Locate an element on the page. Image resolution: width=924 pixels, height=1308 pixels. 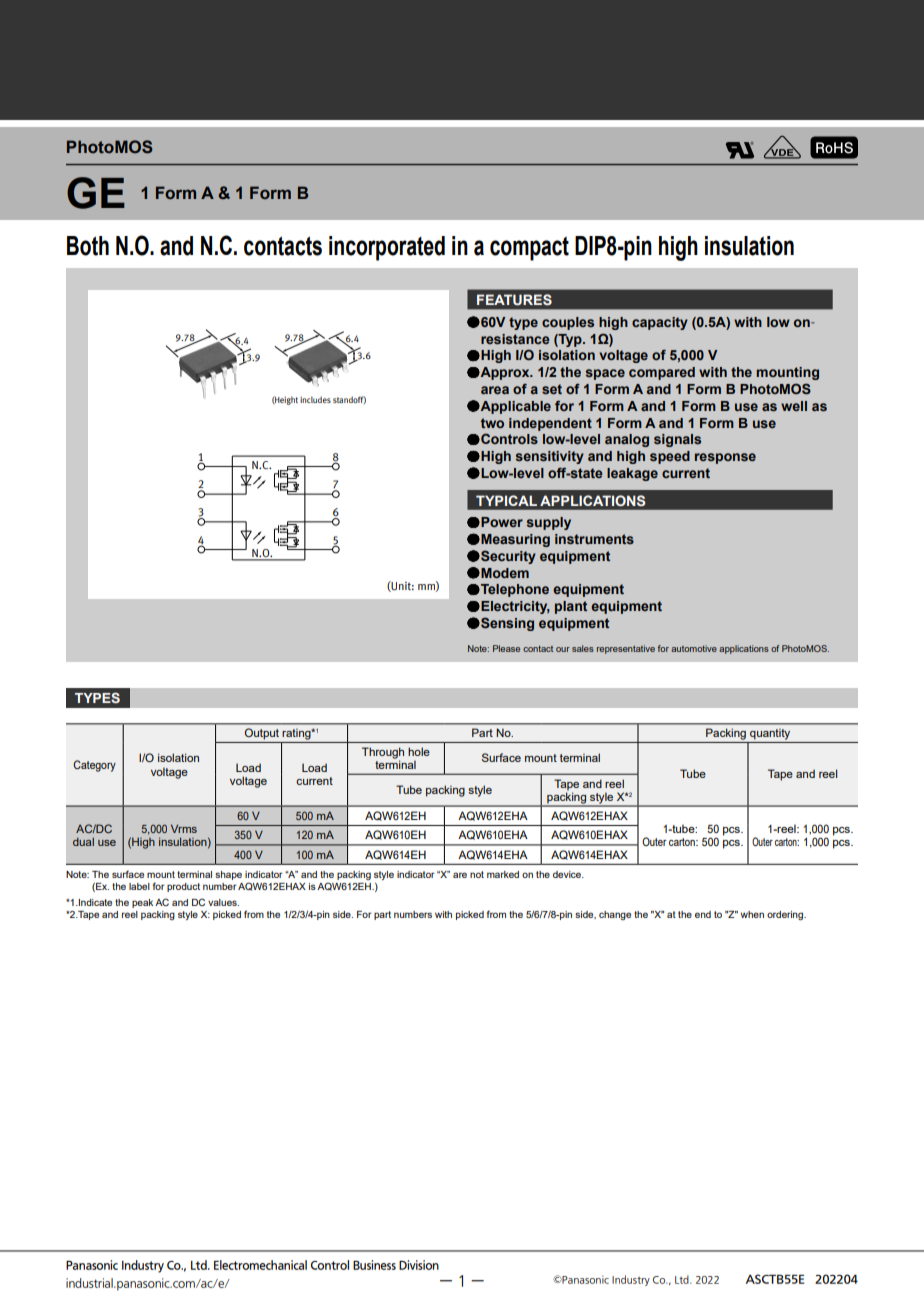
peak is located at coordinates (142, 903).
